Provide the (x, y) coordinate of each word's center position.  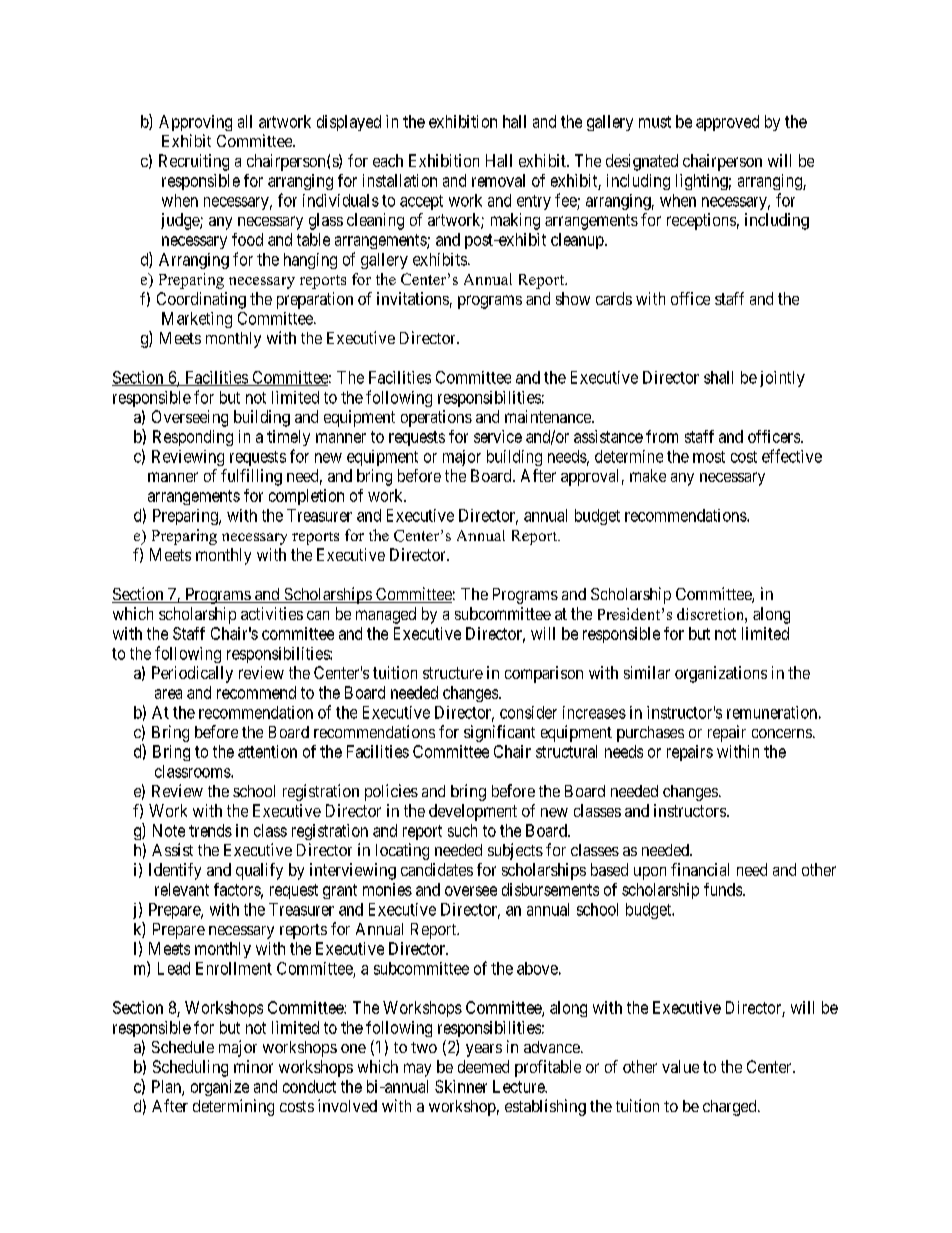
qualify (259, 871)
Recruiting (194, 162)
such (462, 830)
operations (436, 418)
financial (700, 869)
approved (727, 123)
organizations (721, 674)
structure (453, 673)
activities (272, 613)
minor (253, 1066)
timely (288, 438)
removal (498, 180)
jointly (782, 379)
